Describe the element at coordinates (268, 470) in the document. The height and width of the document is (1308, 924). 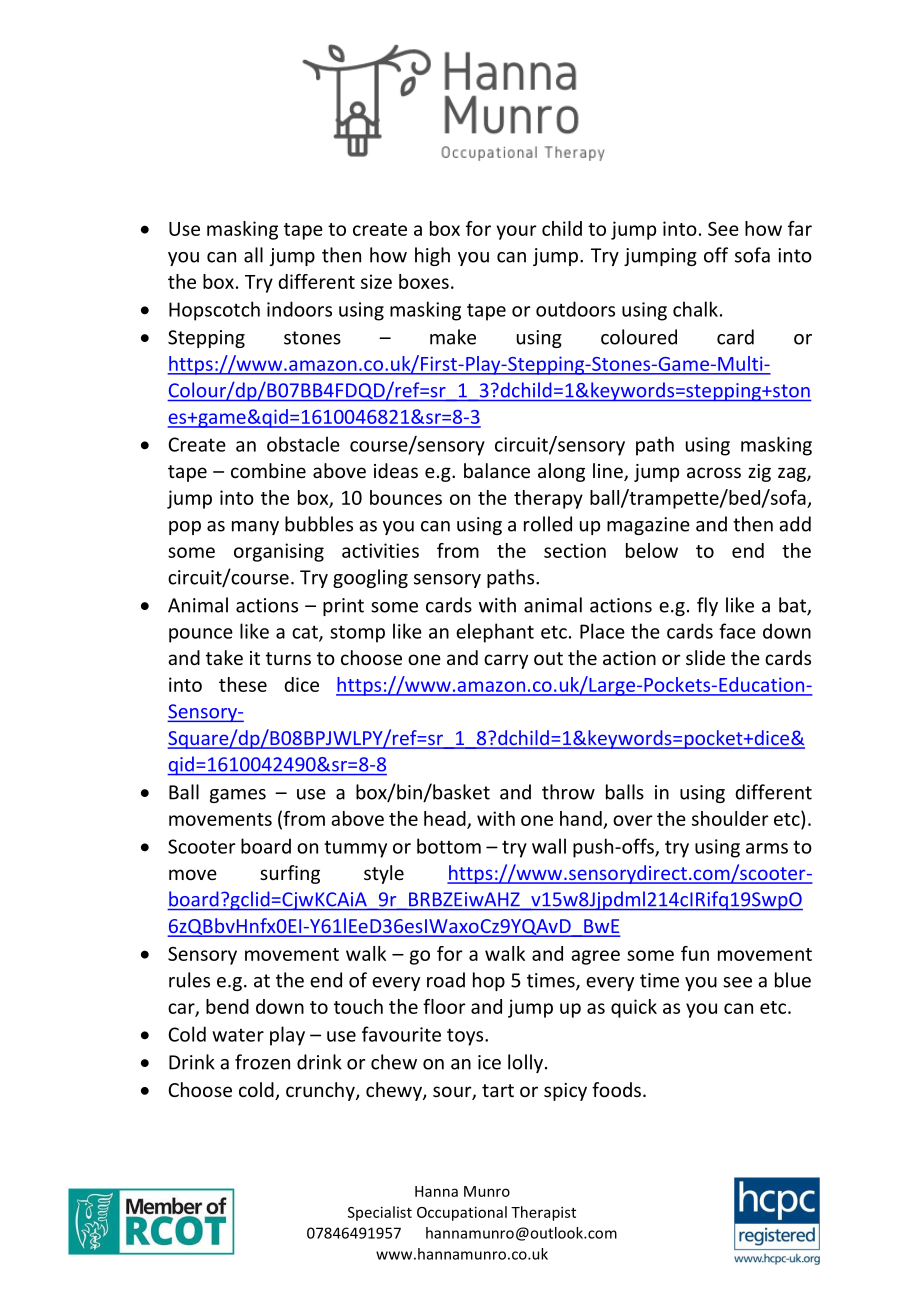
I see `combine` at that location.
